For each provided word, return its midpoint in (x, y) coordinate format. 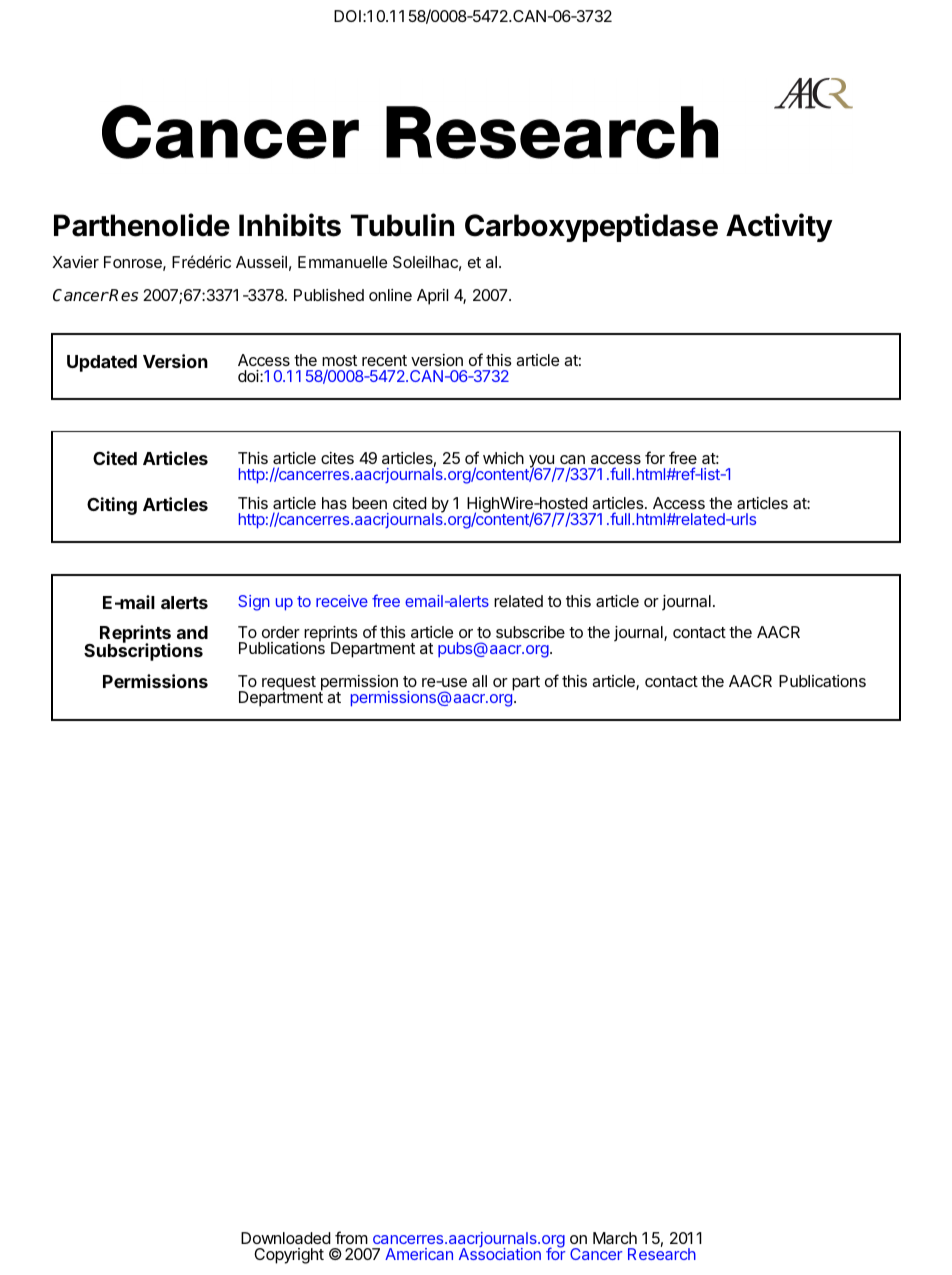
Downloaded (286, 1238)
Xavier (75, 262)
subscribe (530, 632)
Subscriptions (143, 651)
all (479, 681)
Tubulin (402, 225)
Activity (779, 227)
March (615, 1238)
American (419, 1254)
